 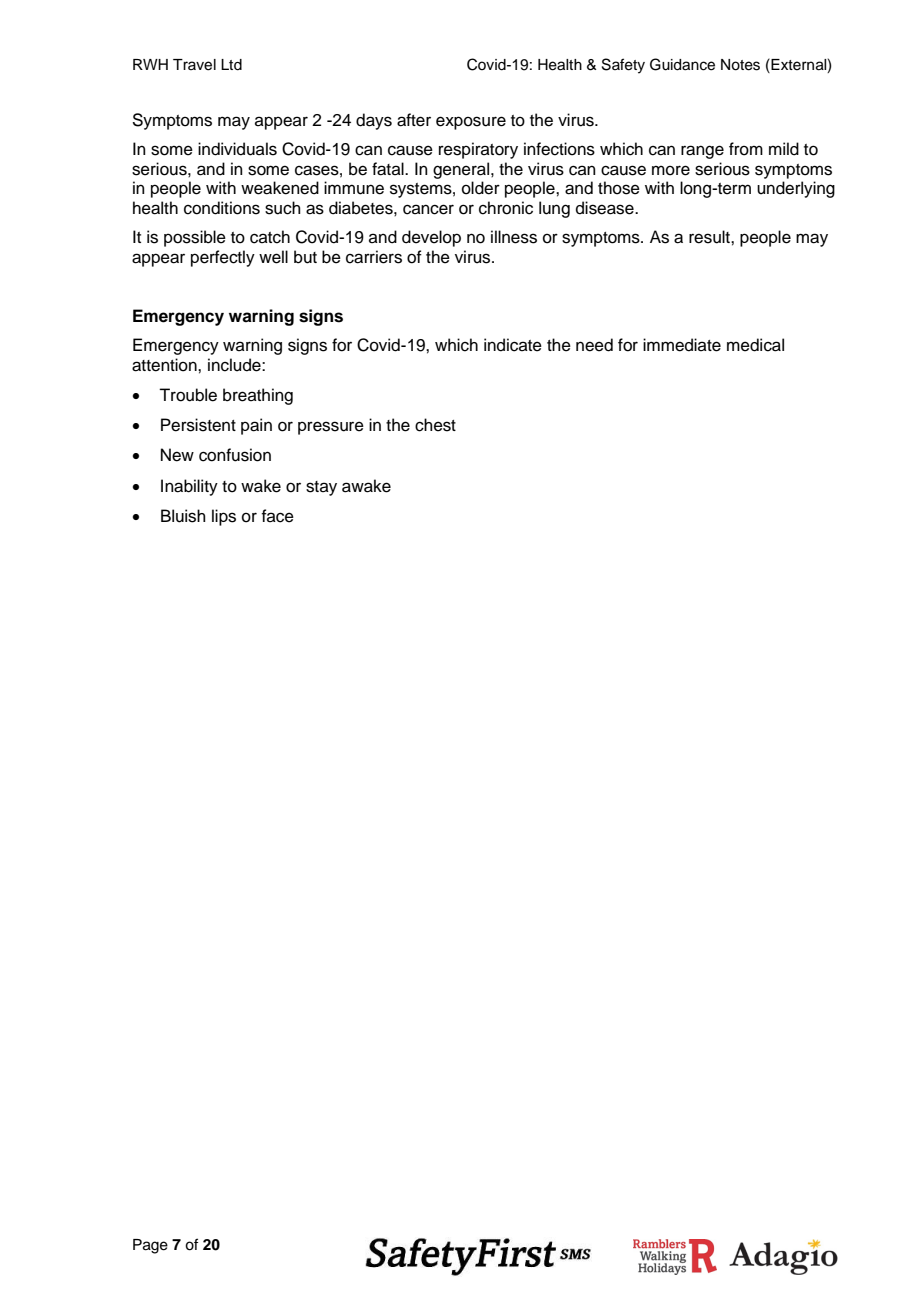 I want to click on Page, so click(x=150, y=1246).
